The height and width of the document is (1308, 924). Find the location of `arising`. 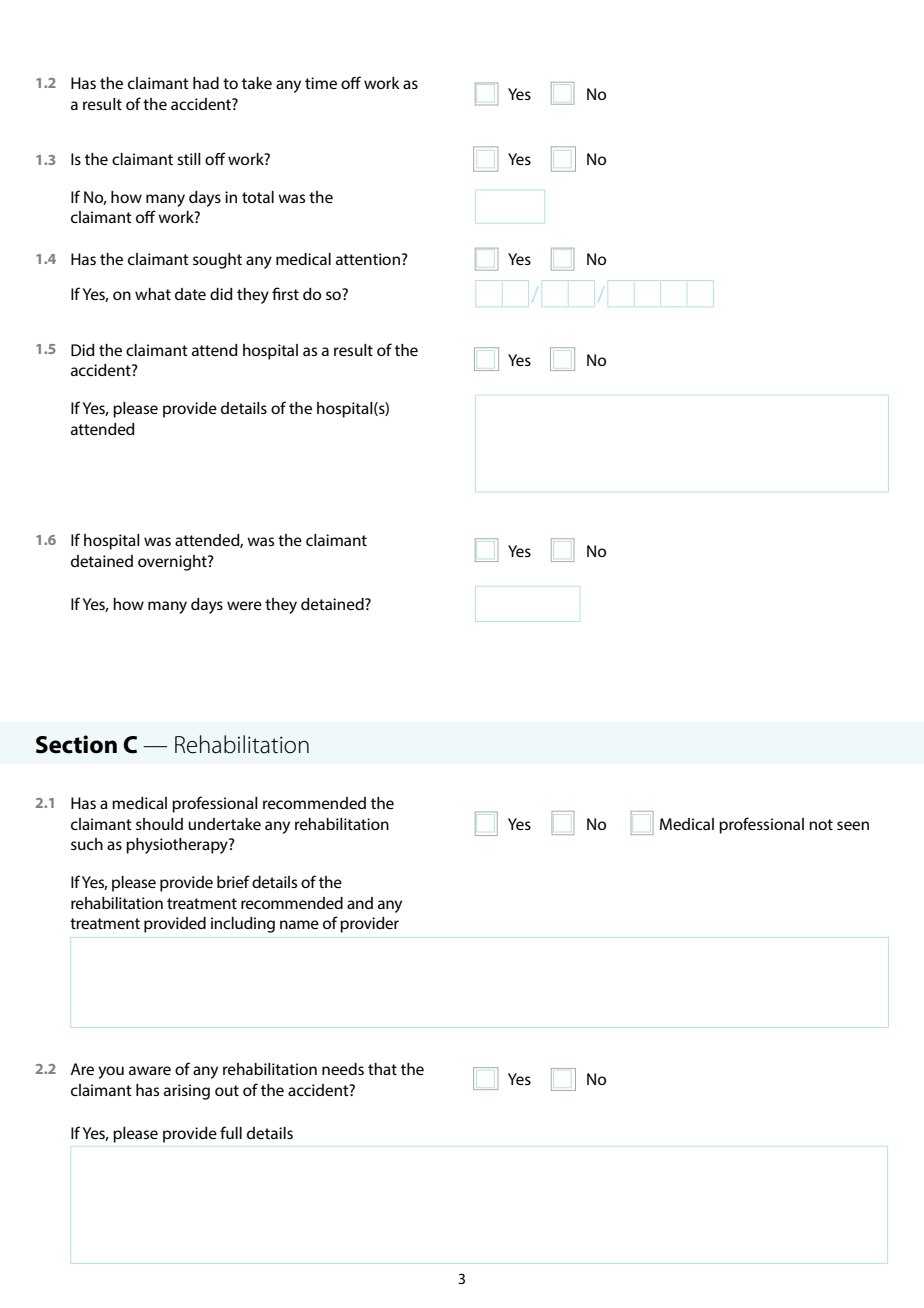

arising is located at coordinates (187, 1092).
